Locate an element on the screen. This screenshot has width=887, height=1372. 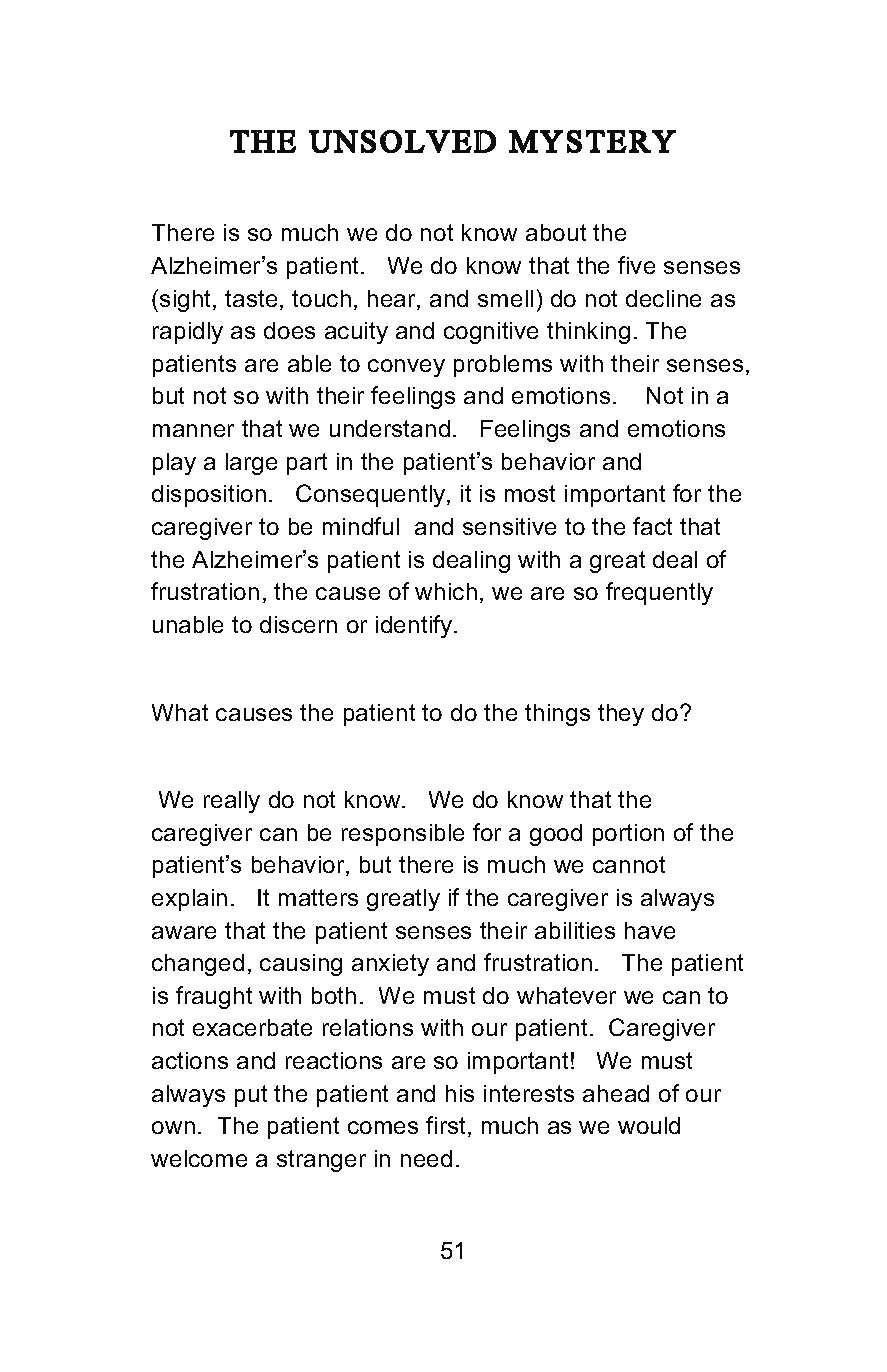
need is located at coordinates (426, 1158).
